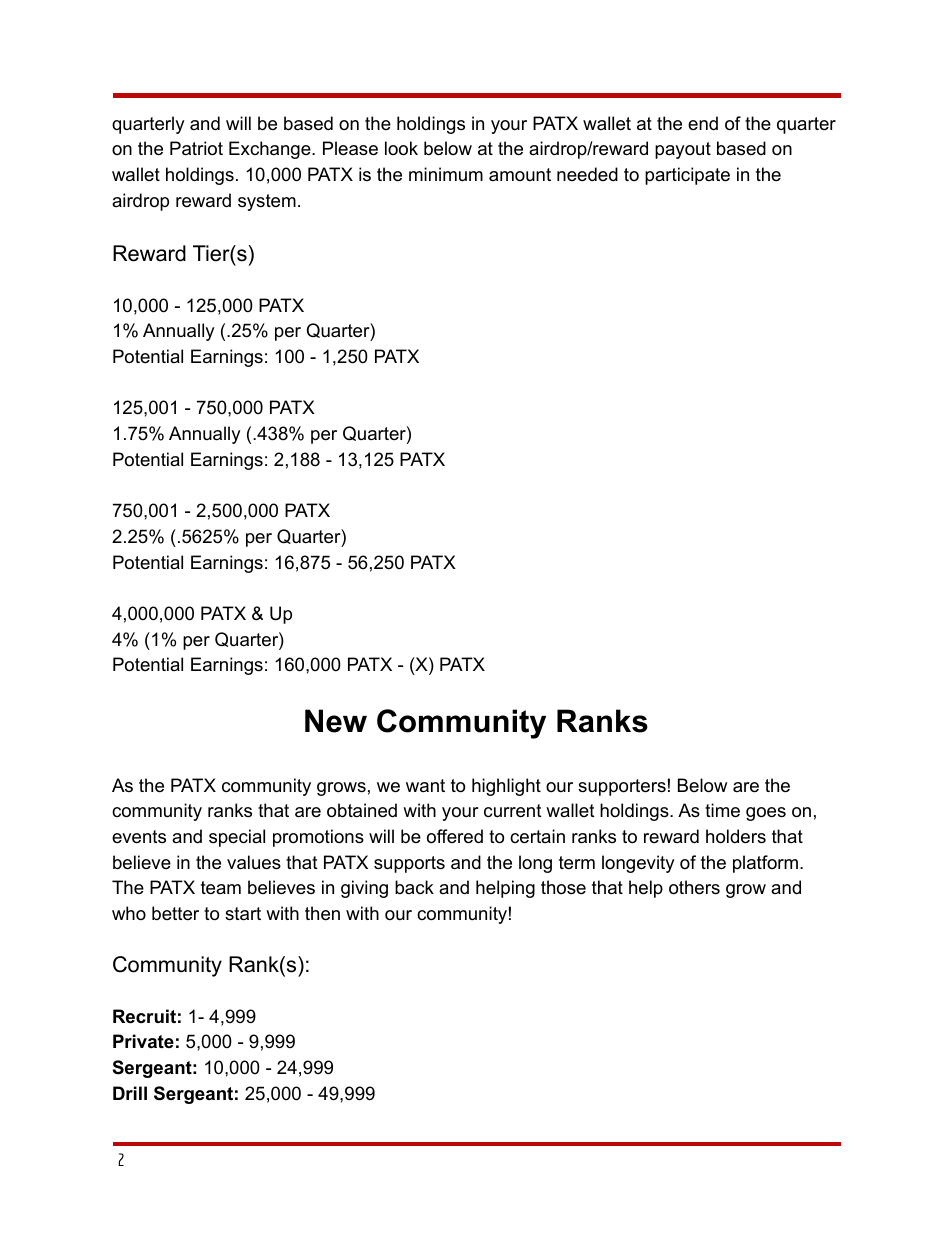  What do you see at coordinates (683, 150) in the page?
I see `payout` at bounding box center [683, 150].
